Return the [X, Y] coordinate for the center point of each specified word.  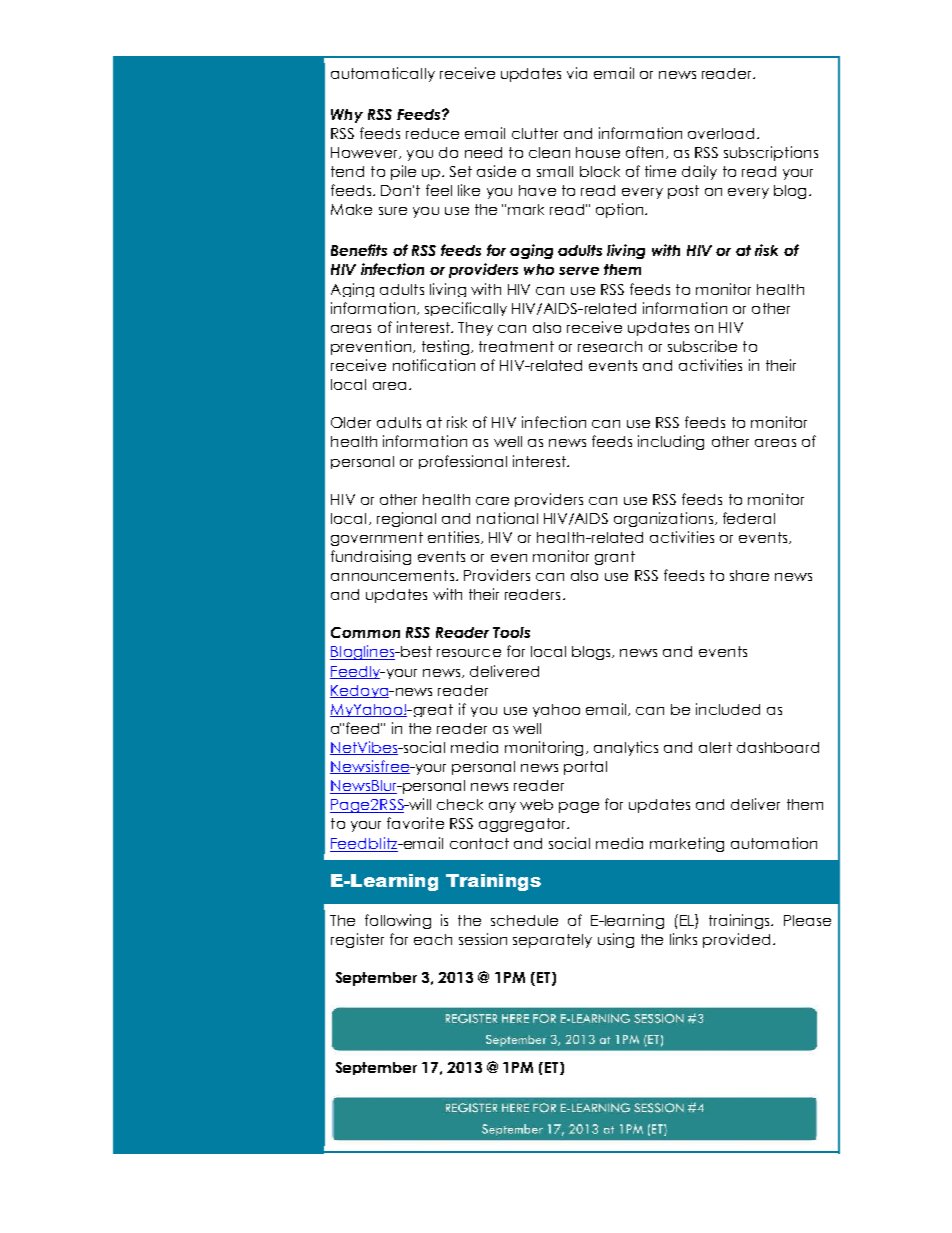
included [728, 709]
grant [615, 558]
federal [749, 518]
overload [721, 133]
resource [469, 653]
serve [579, 271]
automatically [383, 74]
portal [585, 768]
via [577, 73]
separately [552, 941]
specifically [466, 309]
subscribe [702, 346]
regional [406, 519]
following [398, 921]
